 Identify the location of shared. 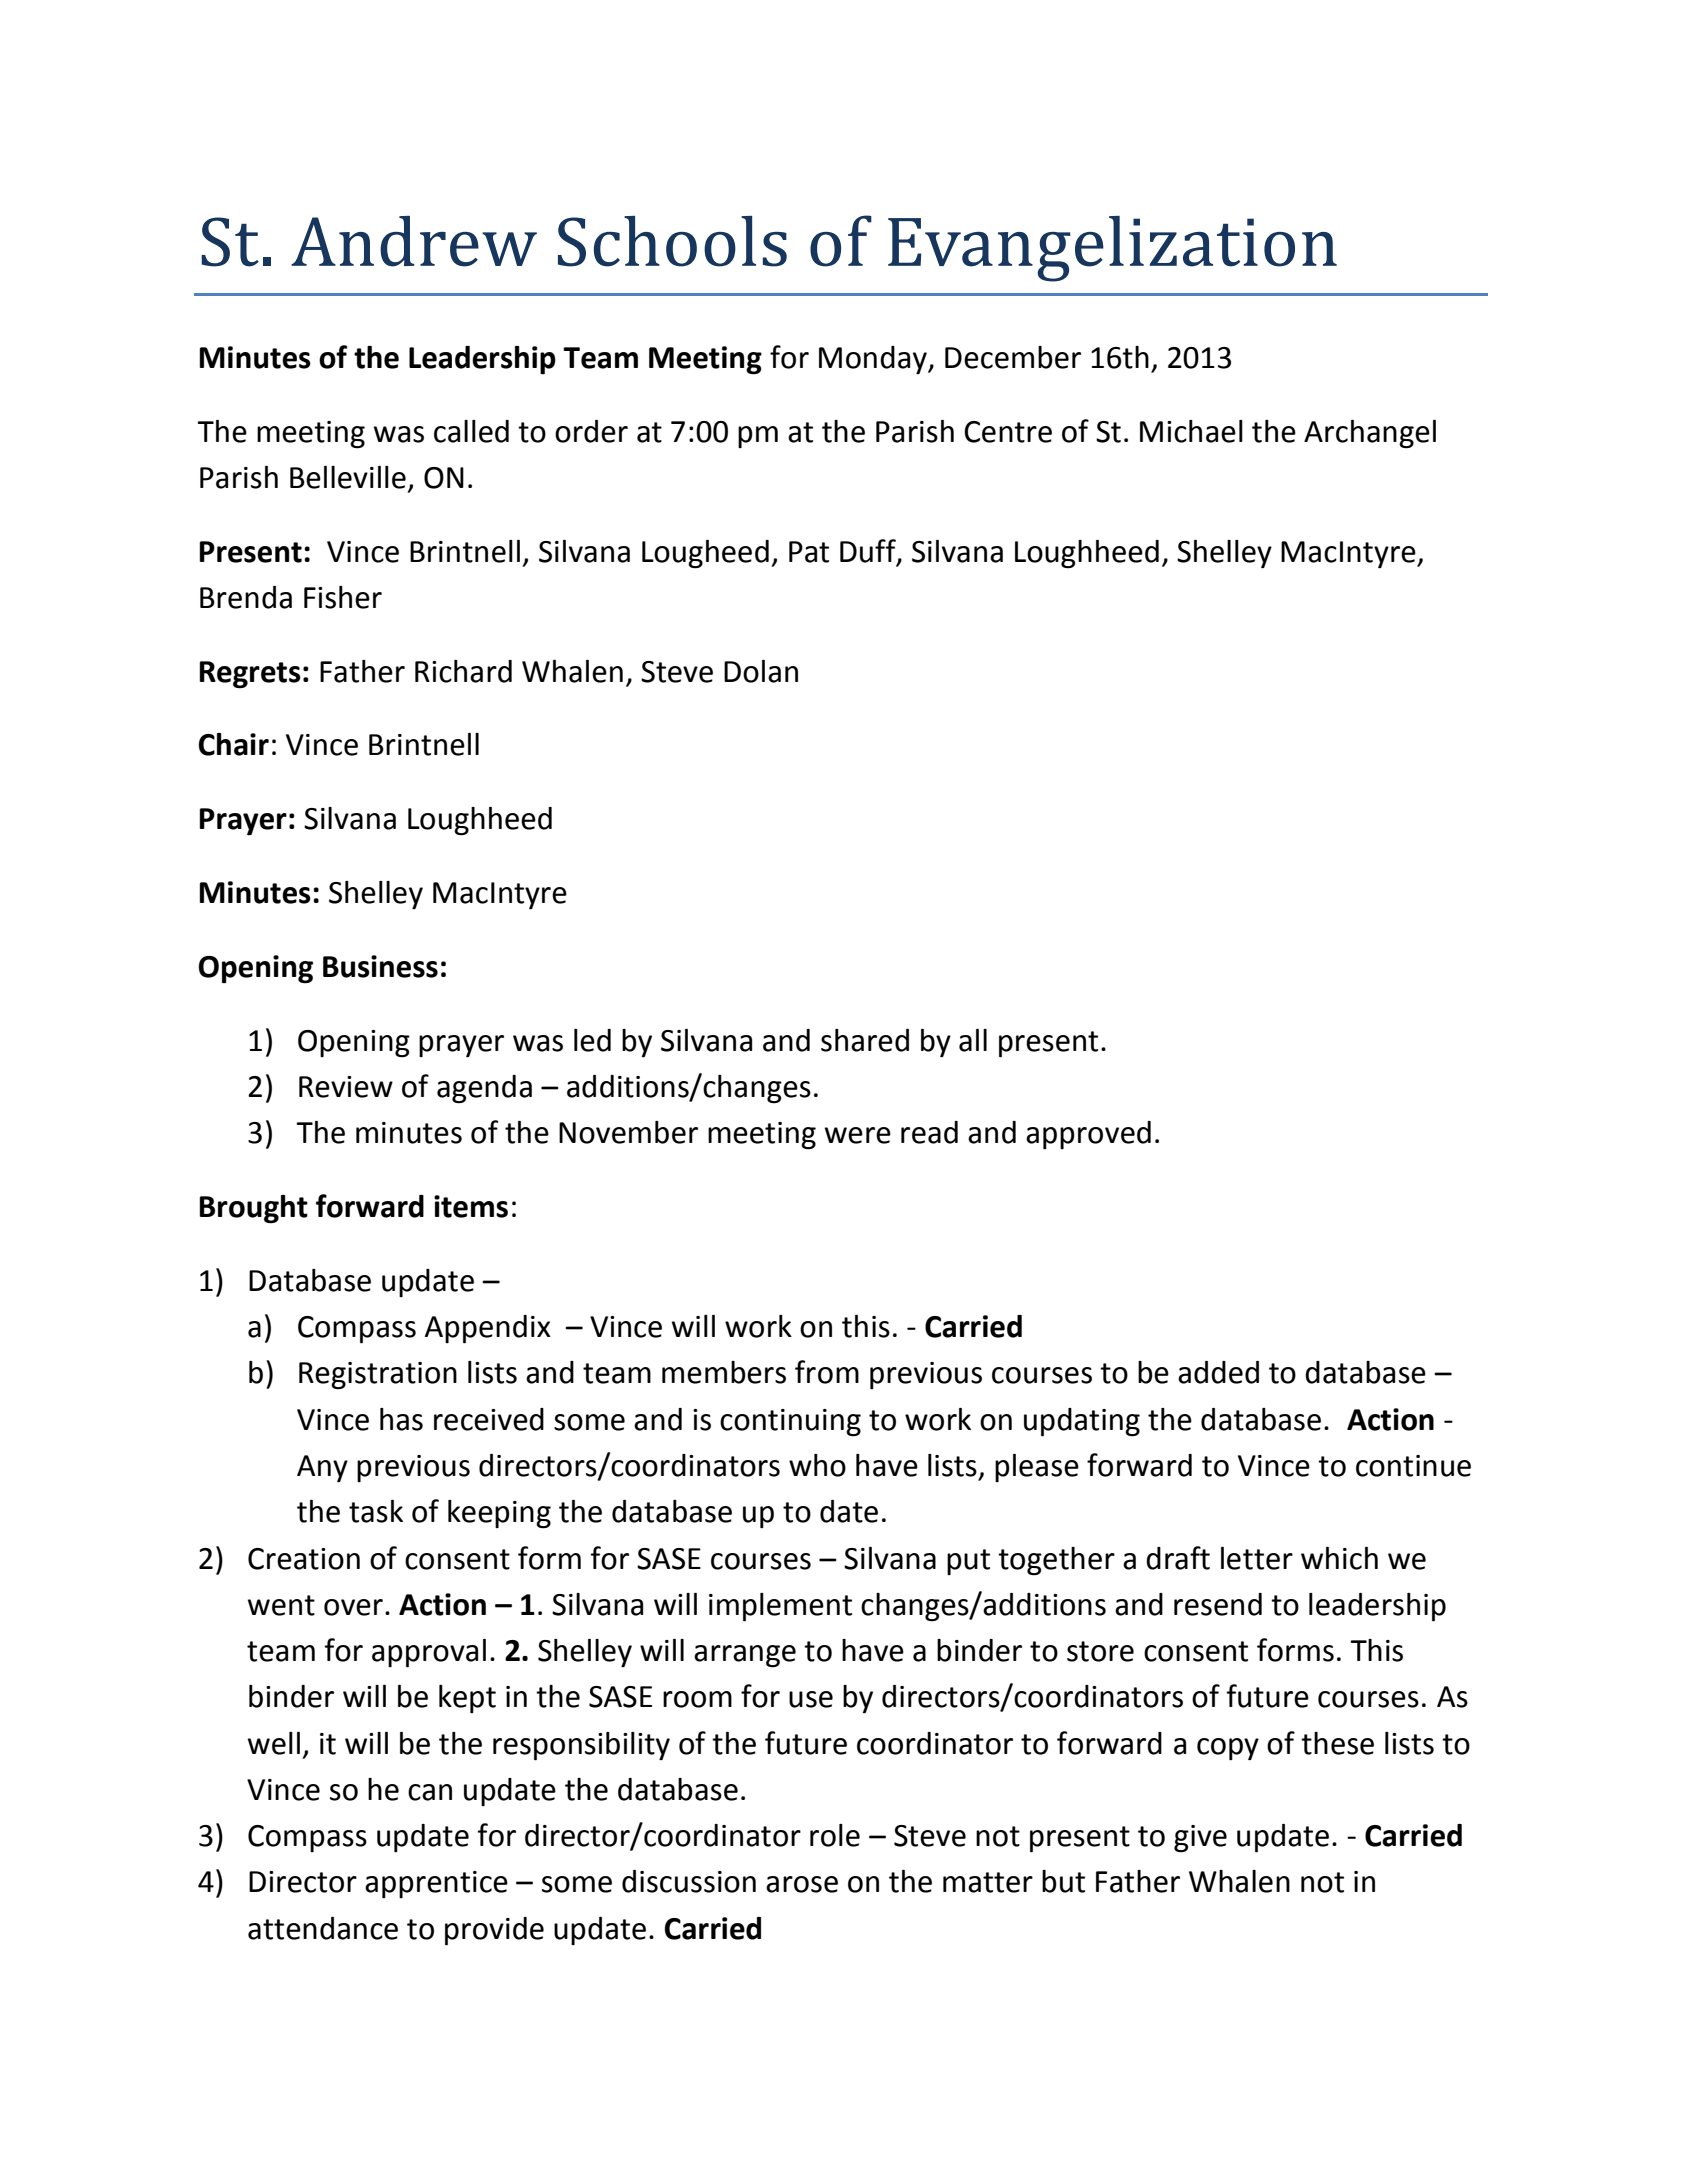
(865, 1040).
